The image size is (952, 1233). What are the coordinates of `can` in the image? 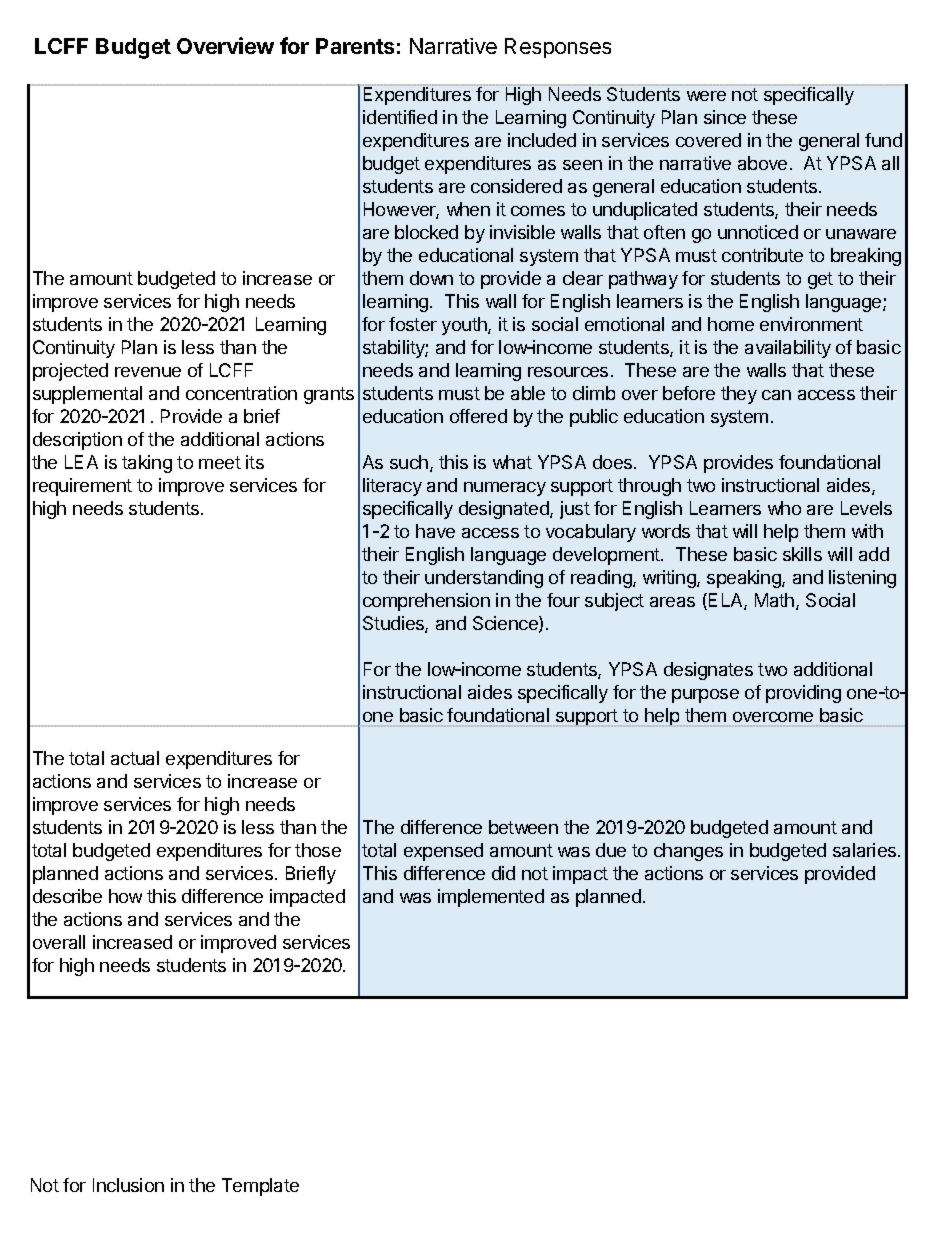 It's located at (776, 395).
